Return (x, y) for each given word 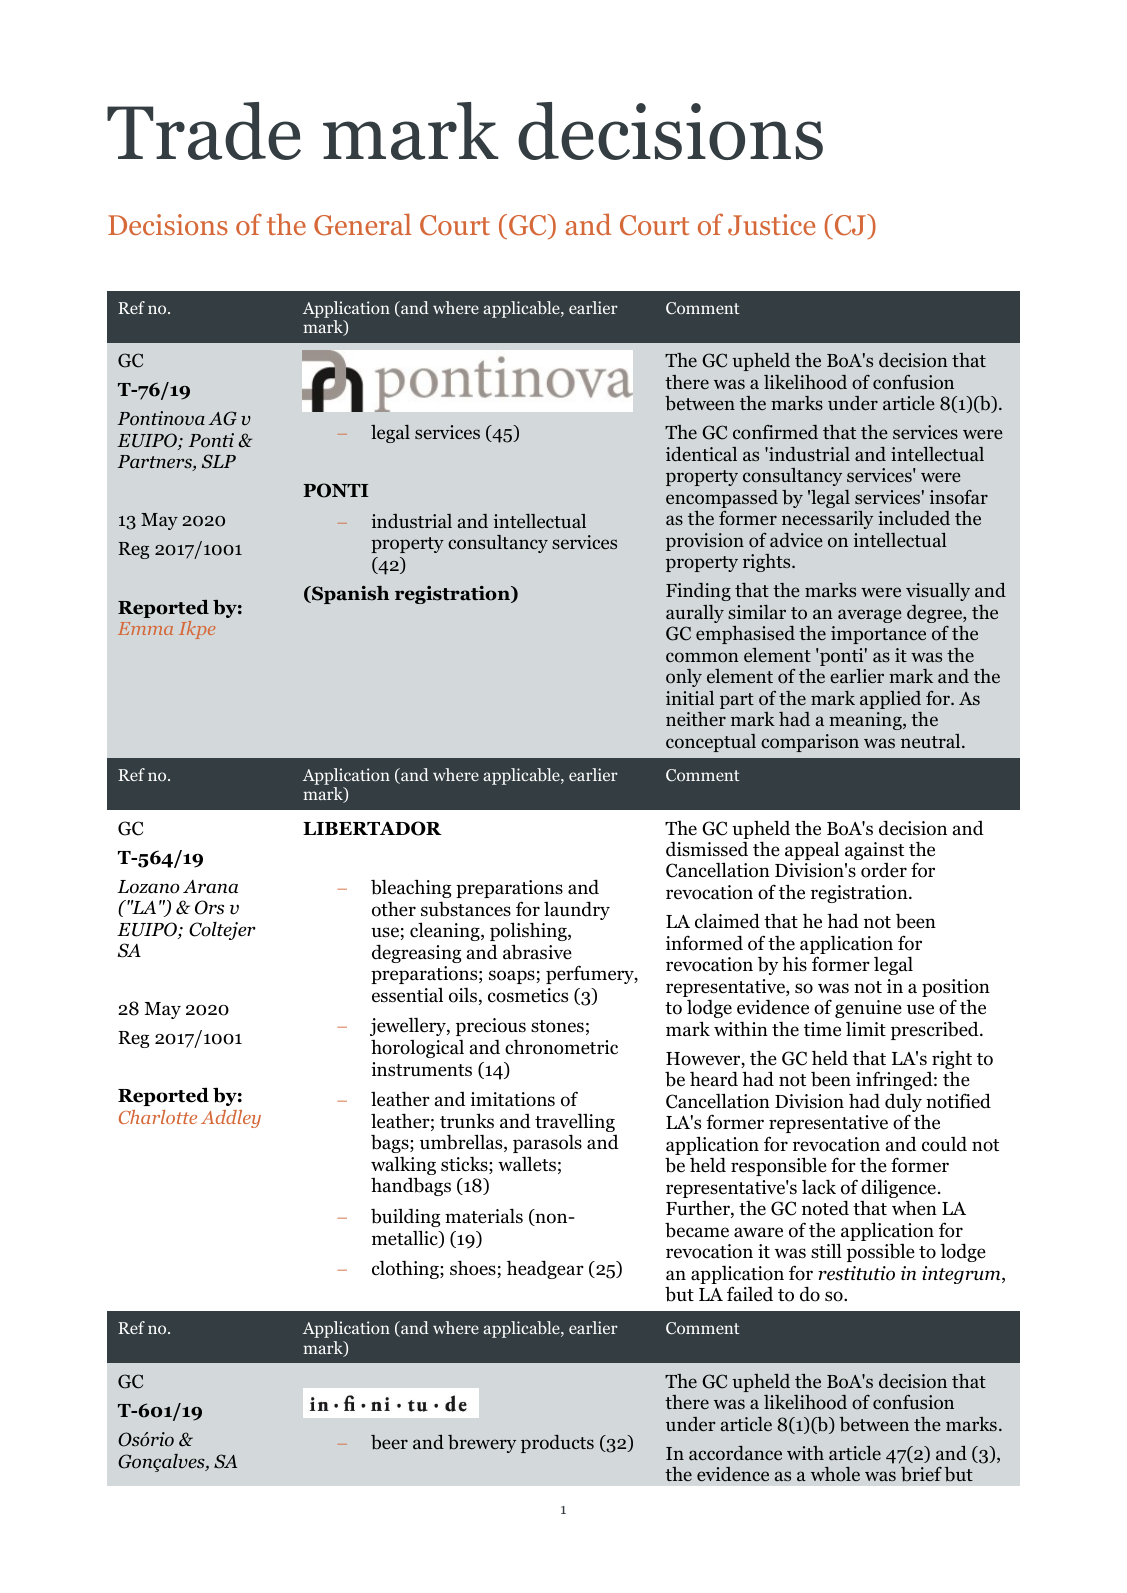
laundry (577, 910)
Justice (771, 225)
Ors (209, 907)
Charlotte (158, 1117)
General (363, 224)
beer (389, 1442)
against (874, 851)
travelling (575, 1124)
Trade (204, 131)
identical (701, 454)
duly (904, 1104)
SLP (218, 461)
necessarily (827, 520)
